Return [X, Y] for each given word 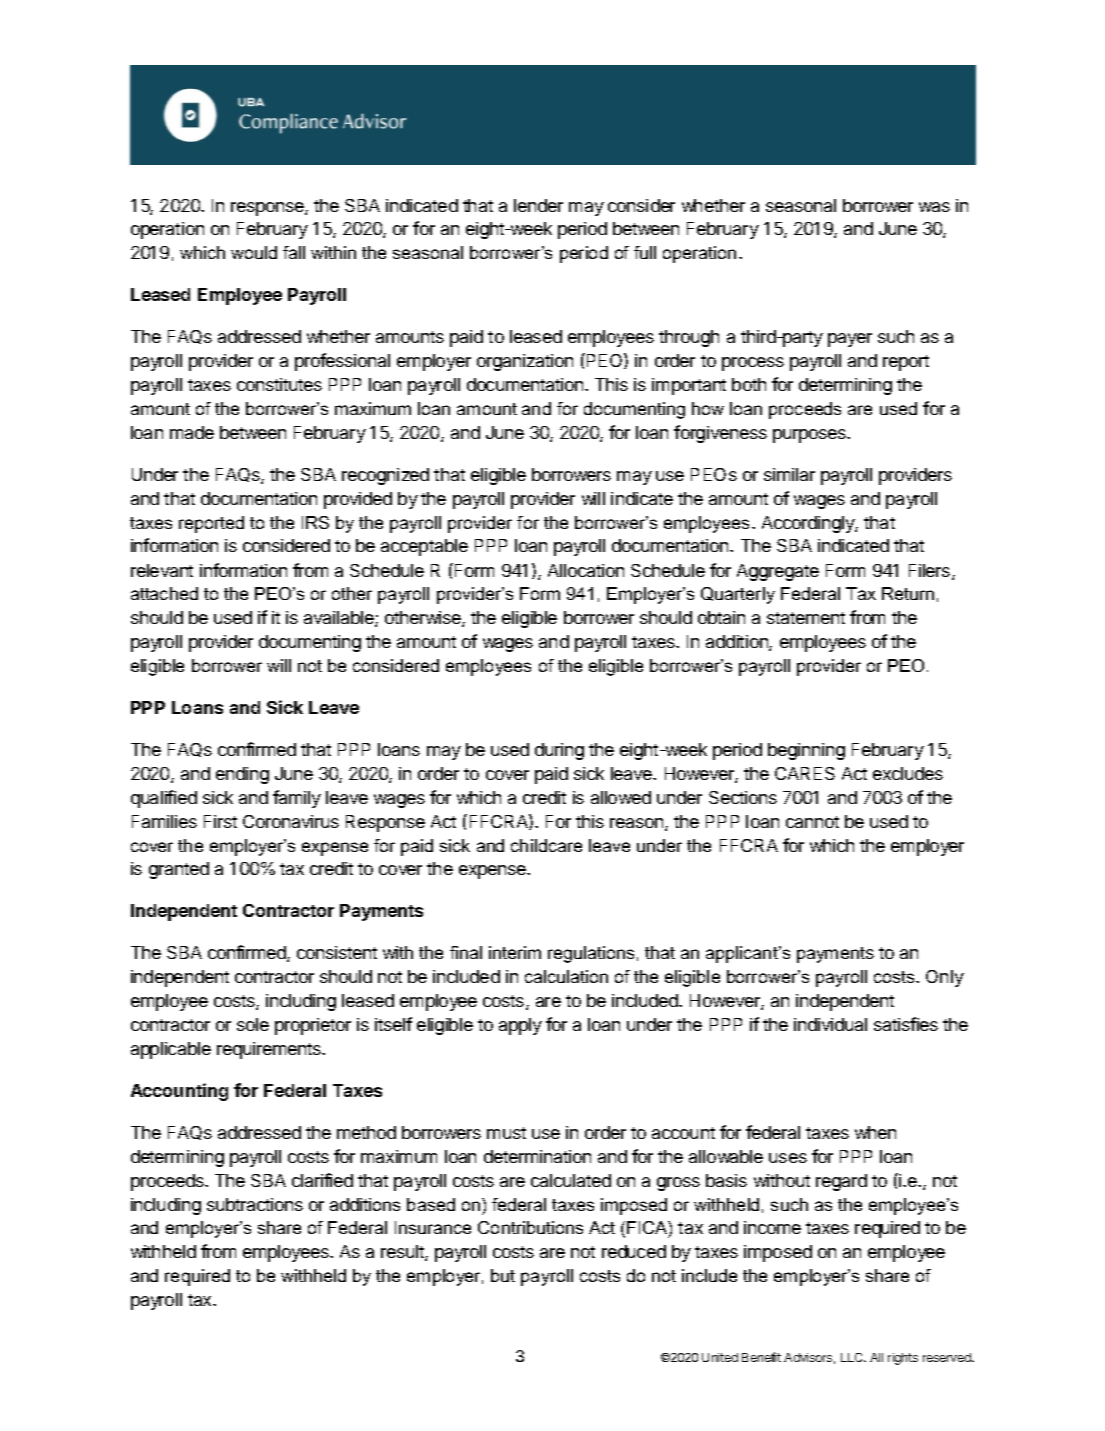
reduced [634, 1251]
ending [242, 775]
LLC [853, 1357]
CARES [805, 773]
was [934, 207]
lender [538, 205]
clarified [322, 1180]
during [559, 751]
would [254, 252]
